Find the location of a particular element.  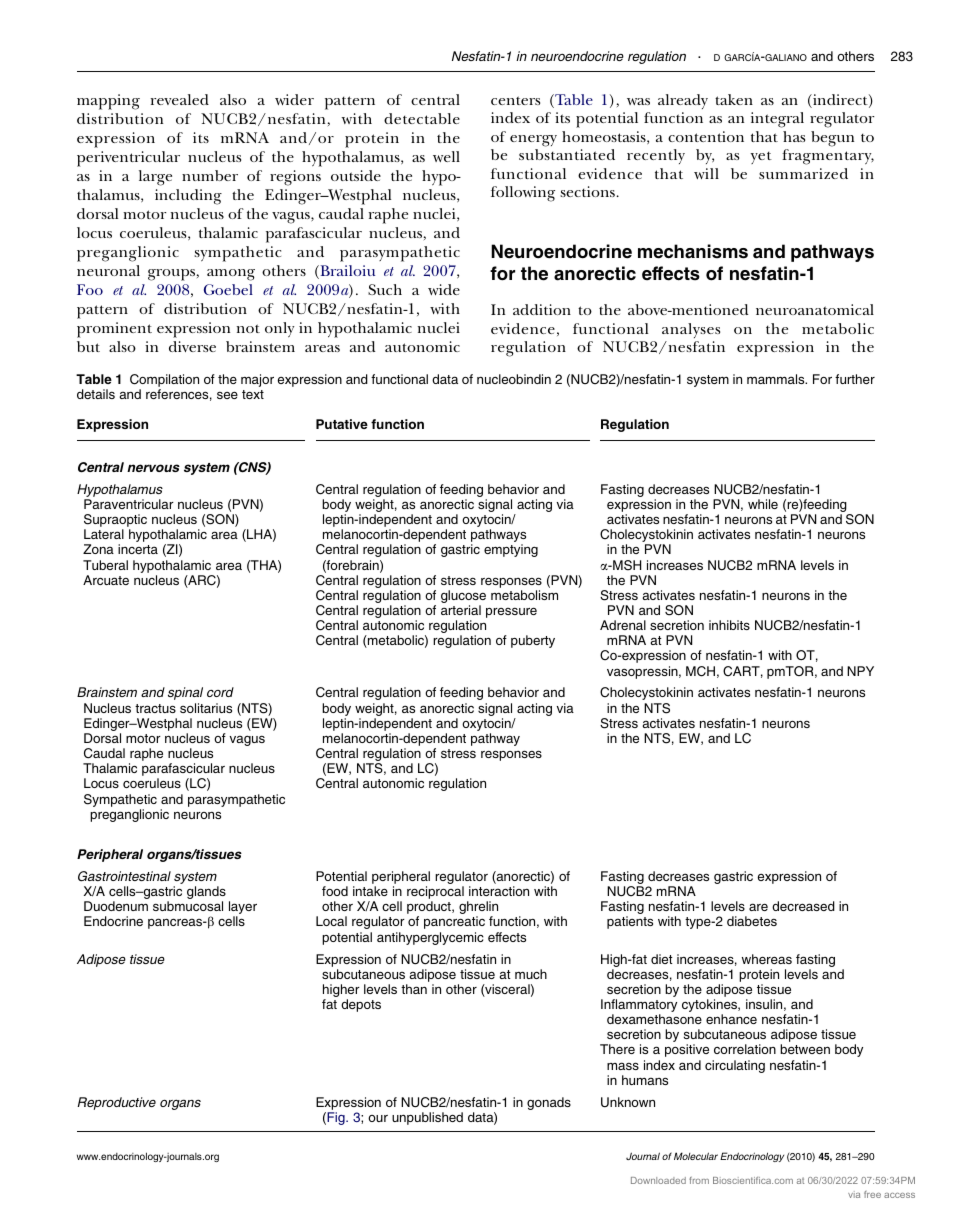

emptying is located at coordinates (511, 550).
